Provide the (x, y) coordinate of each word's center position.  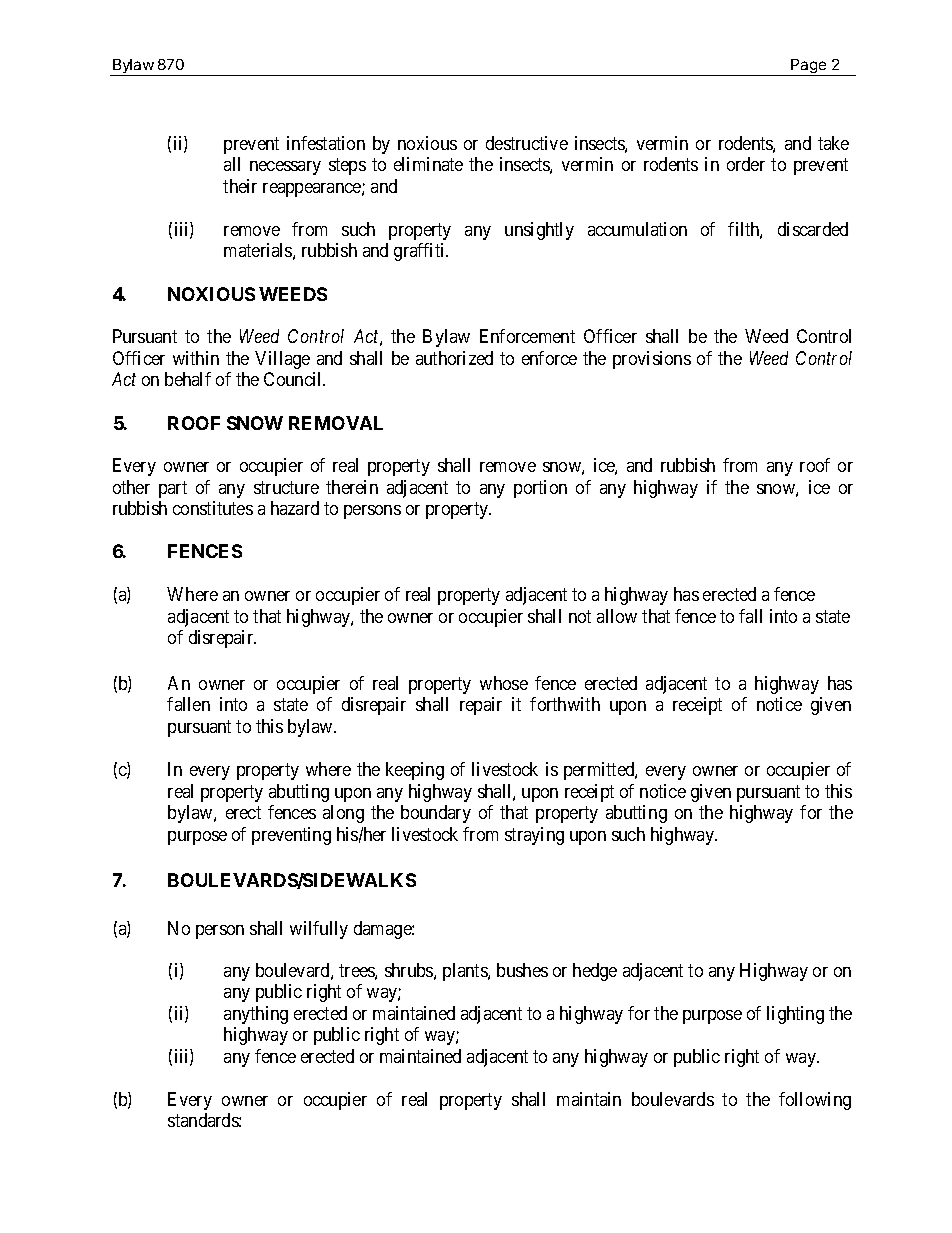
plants (466, 972)
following (815, 1101)
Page (809, 67)
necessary (285, 168)
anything (256, 1015)
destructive (527, 143)
